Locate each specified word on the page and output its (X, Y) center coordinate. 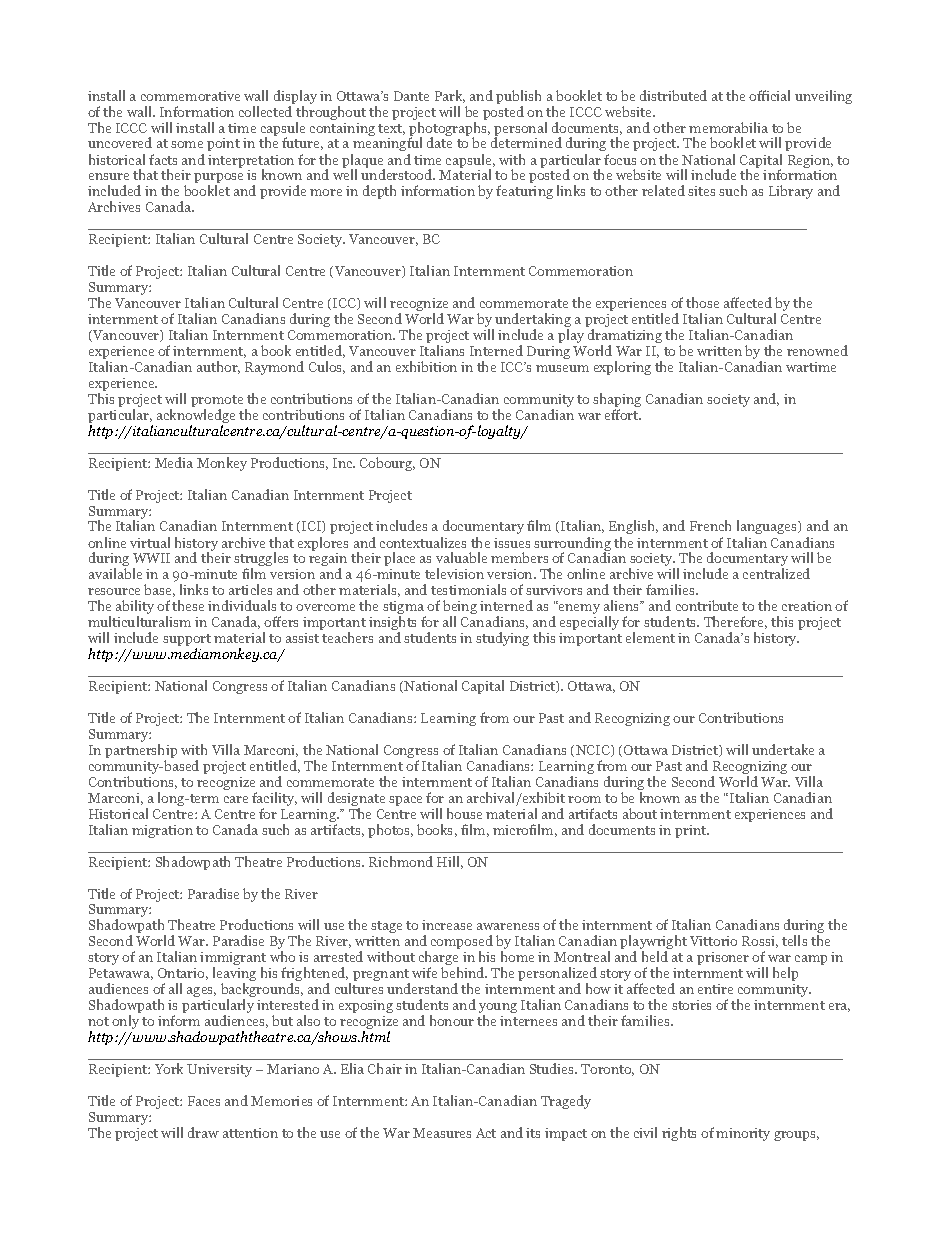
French (710, 525)
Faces (204, 1101)
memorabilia (728, 127)
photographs (449, 130)
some (187, 144)
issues (512, 543)
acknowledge (196, 417)
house (464, 813)
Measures (442, 1133)
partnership (141, 752)
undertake (783, 749)
